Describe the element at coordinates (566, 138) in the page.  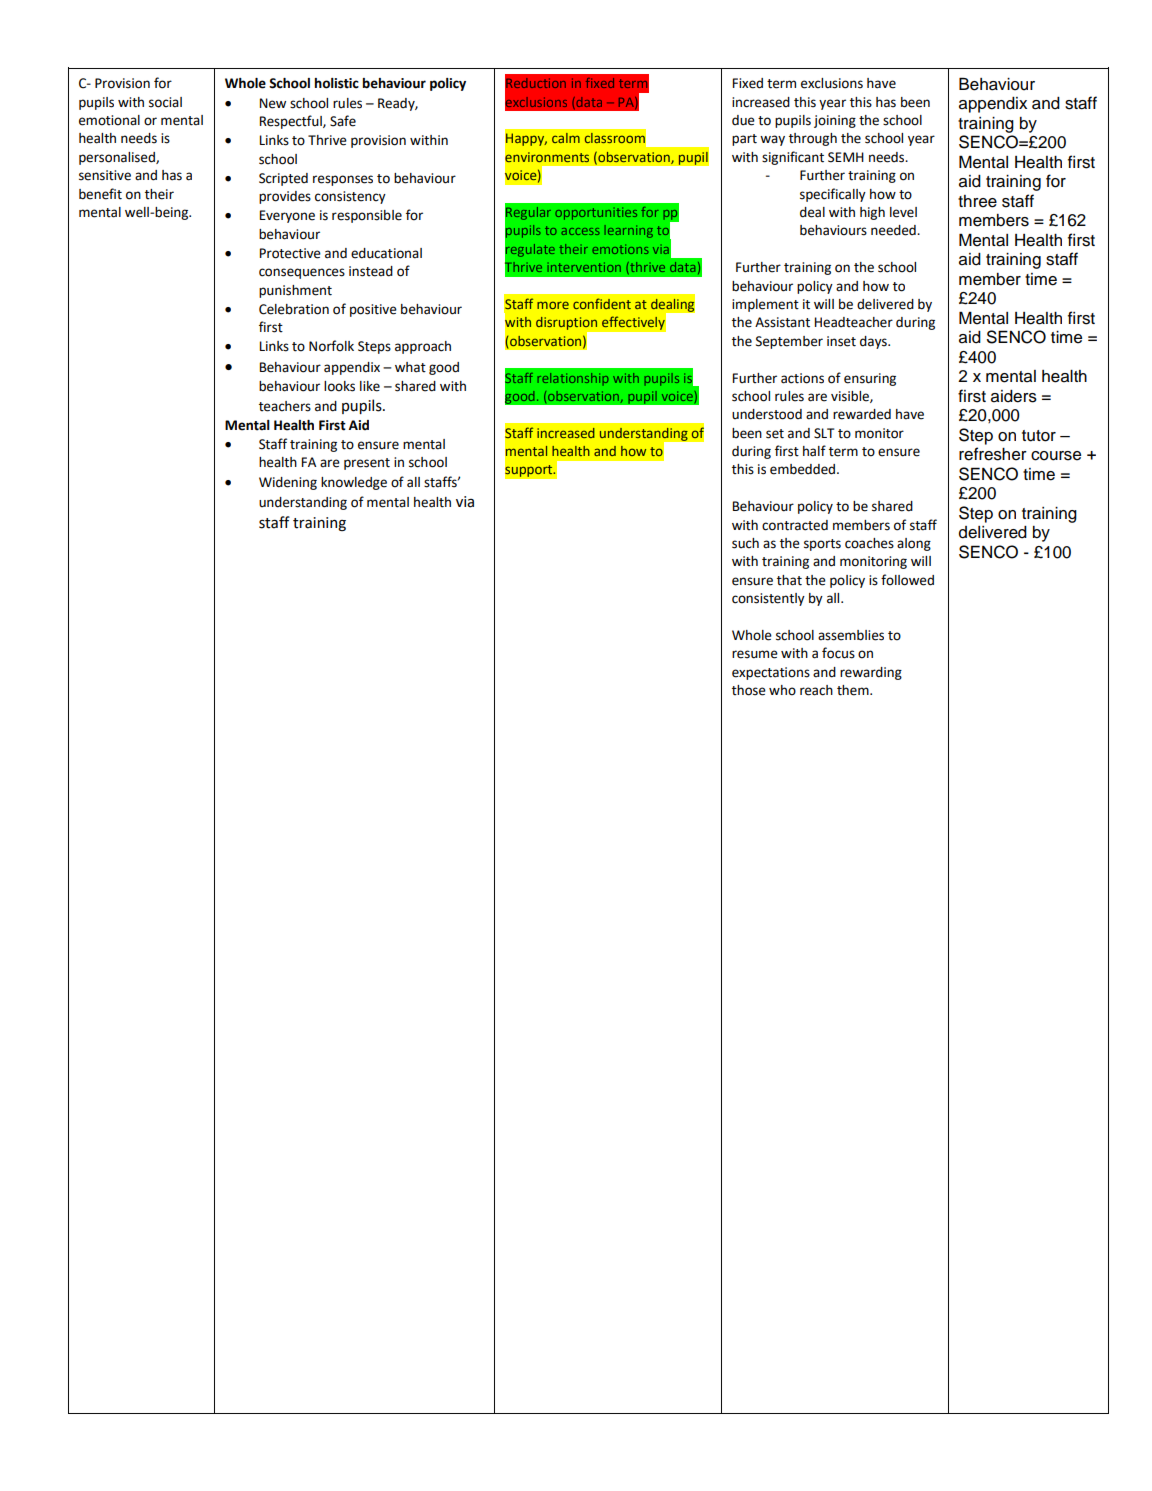
I see `calm` at that location.
